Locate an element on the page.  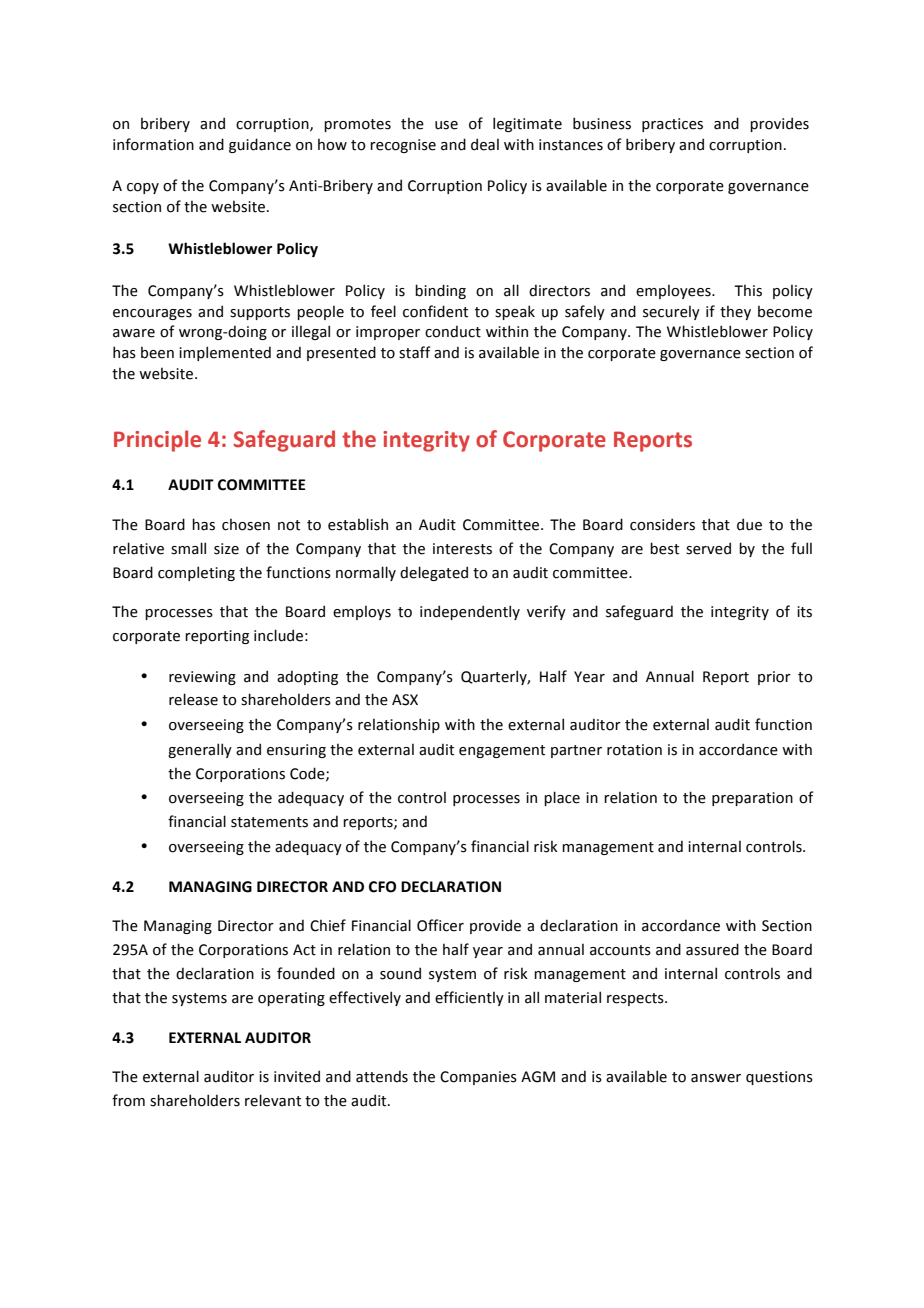
deal is located at coordinates (485, 144).
